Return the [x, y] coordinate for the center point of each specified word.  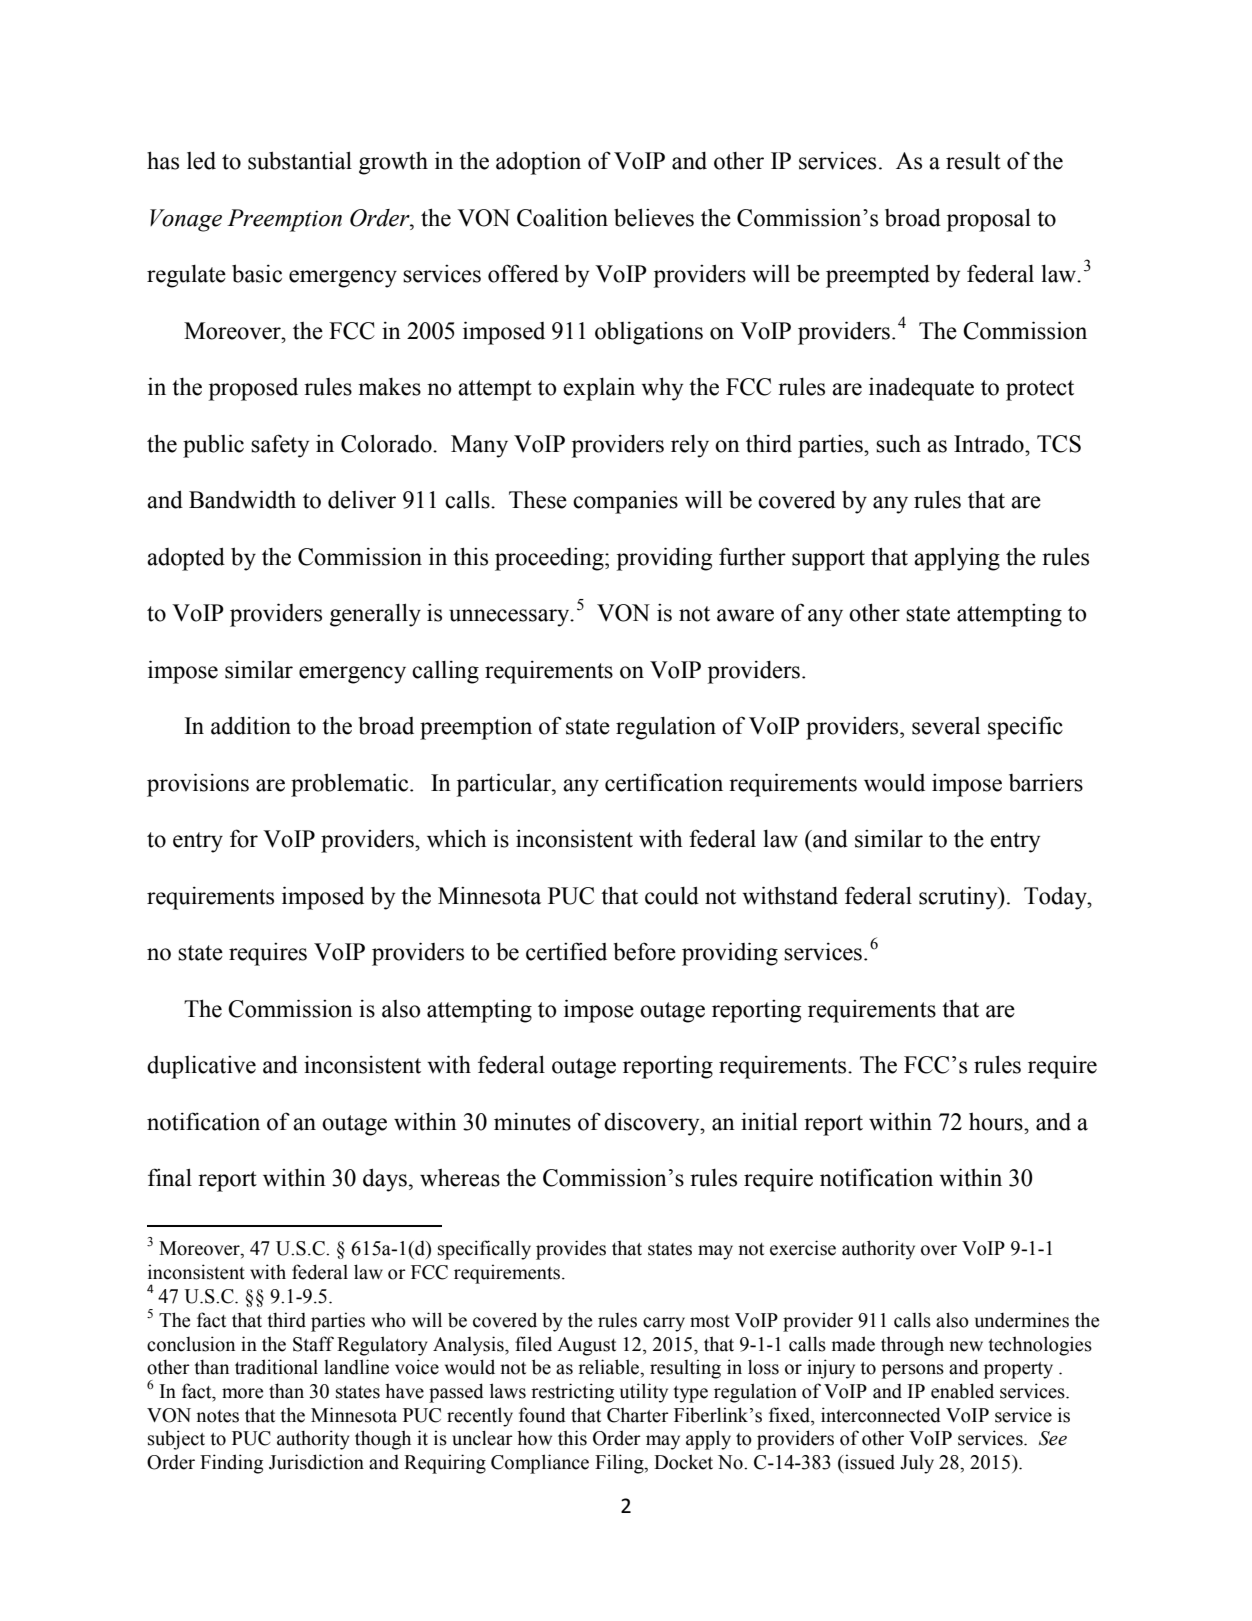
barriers [1046, 782]
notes [217, 1416]
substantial [300, 160]
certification [664, 782]
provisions [198, 785]
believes [654, 217]
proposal [989, 220]
